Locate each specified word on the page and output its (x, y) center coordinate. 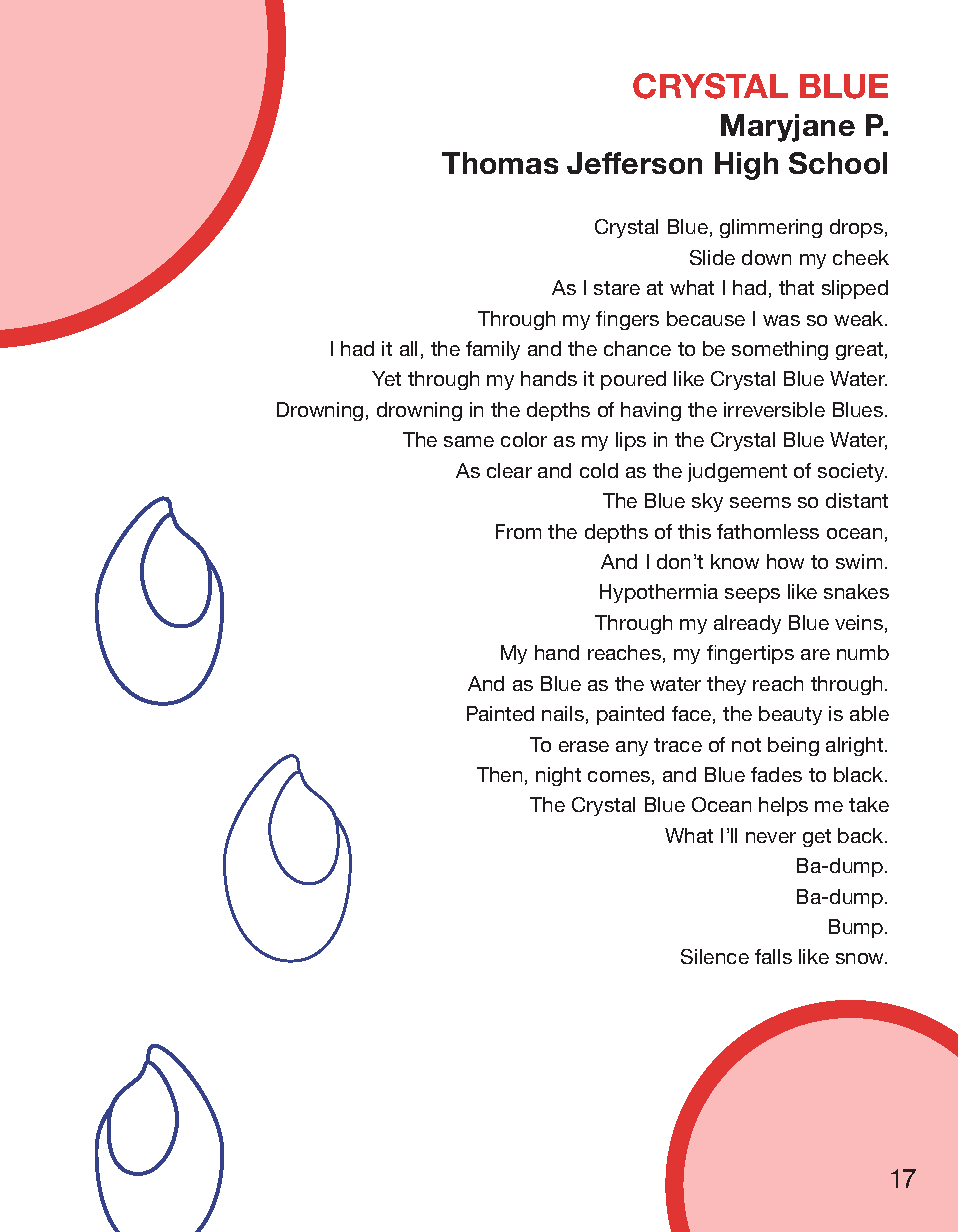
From (518, 531)
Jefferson (634, 163)
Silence (715, 956)
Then (499, 774)
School (838, 163)
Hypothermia (659, 593)
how (785, 561)
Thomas (500, 163)
